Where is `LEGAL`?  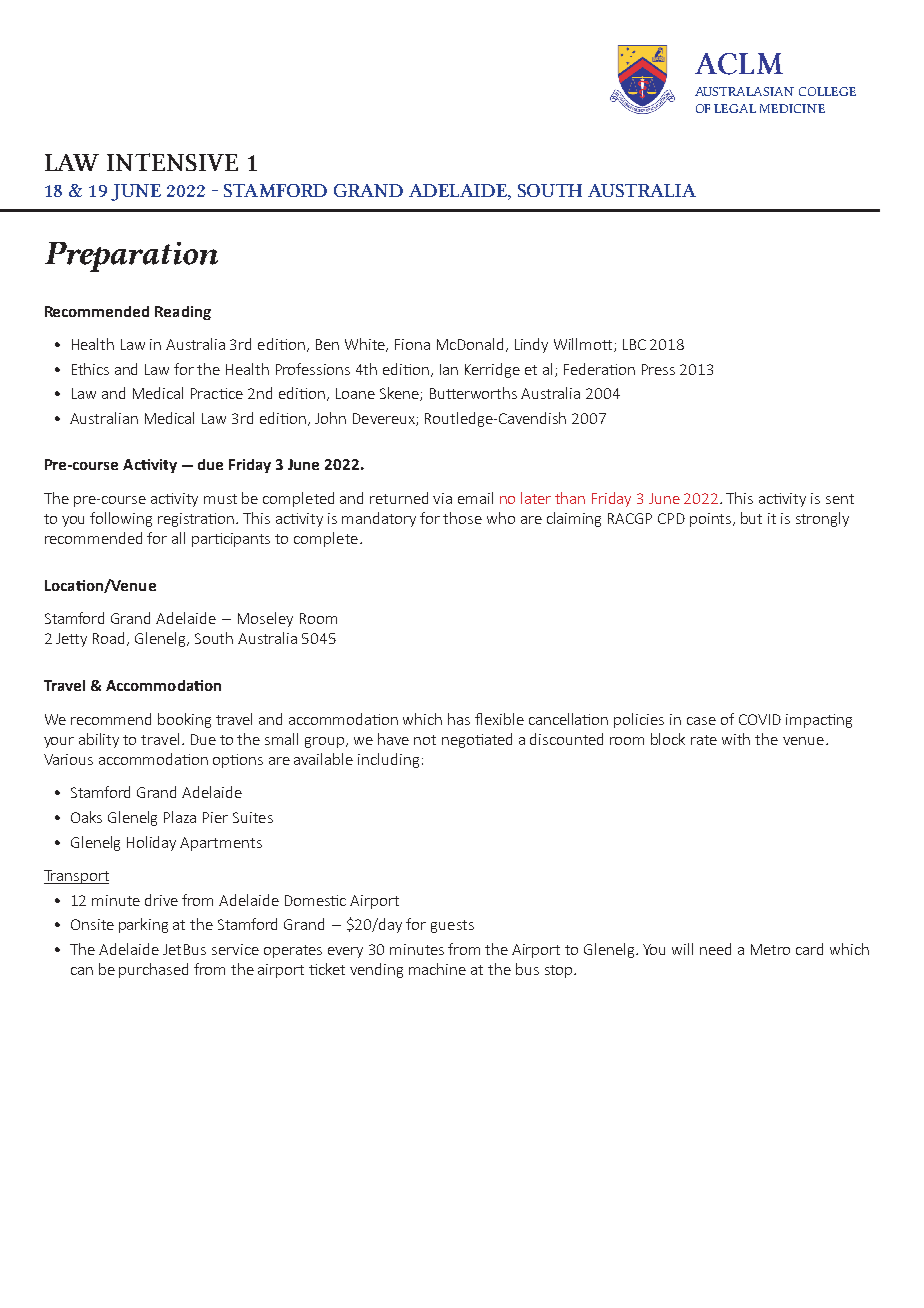 LEGAL is located at coordinates (735, 108).
